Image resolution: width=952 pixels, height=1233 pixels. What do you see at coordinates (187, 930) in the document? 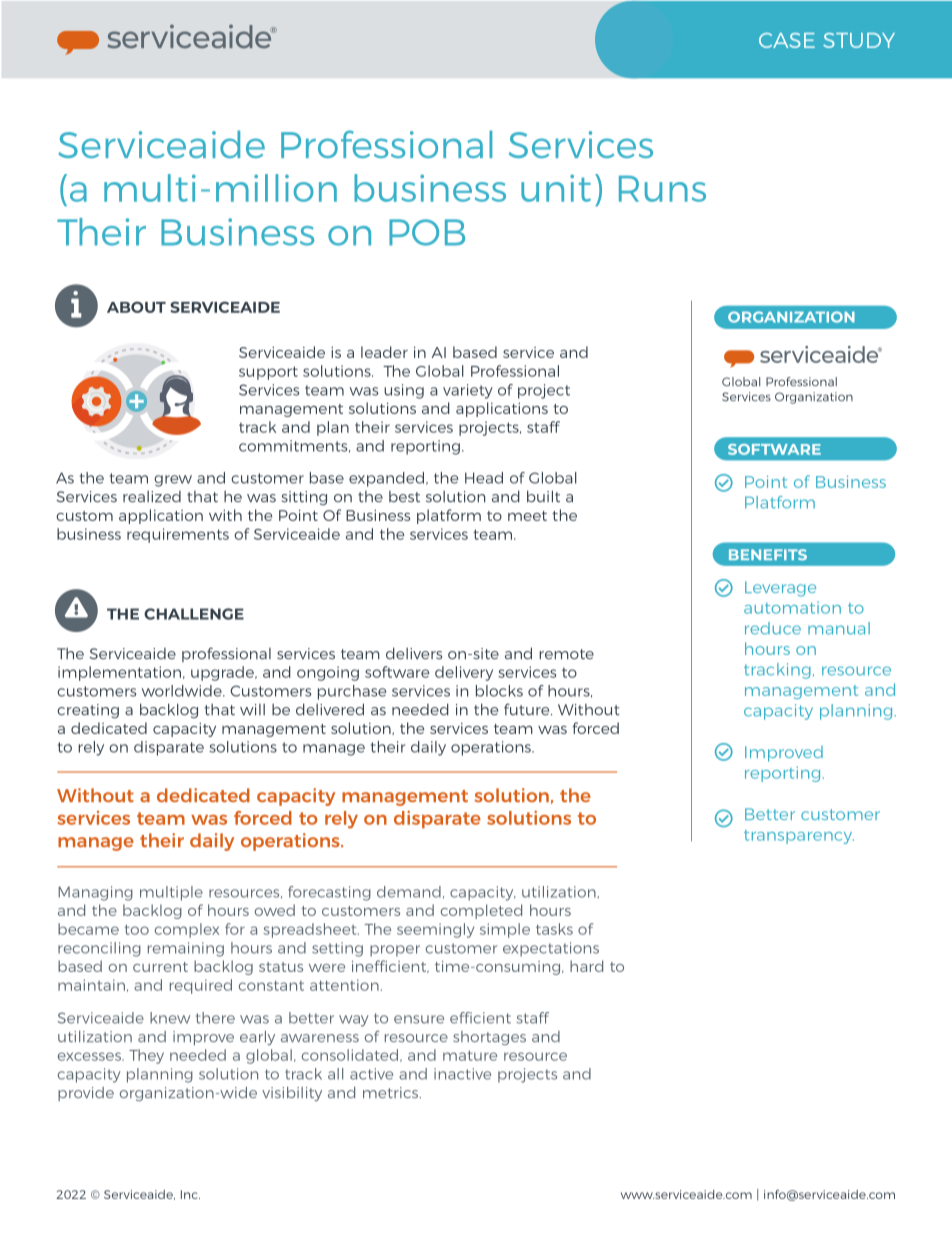
I see `complex` at bounding box center [187, 930].
